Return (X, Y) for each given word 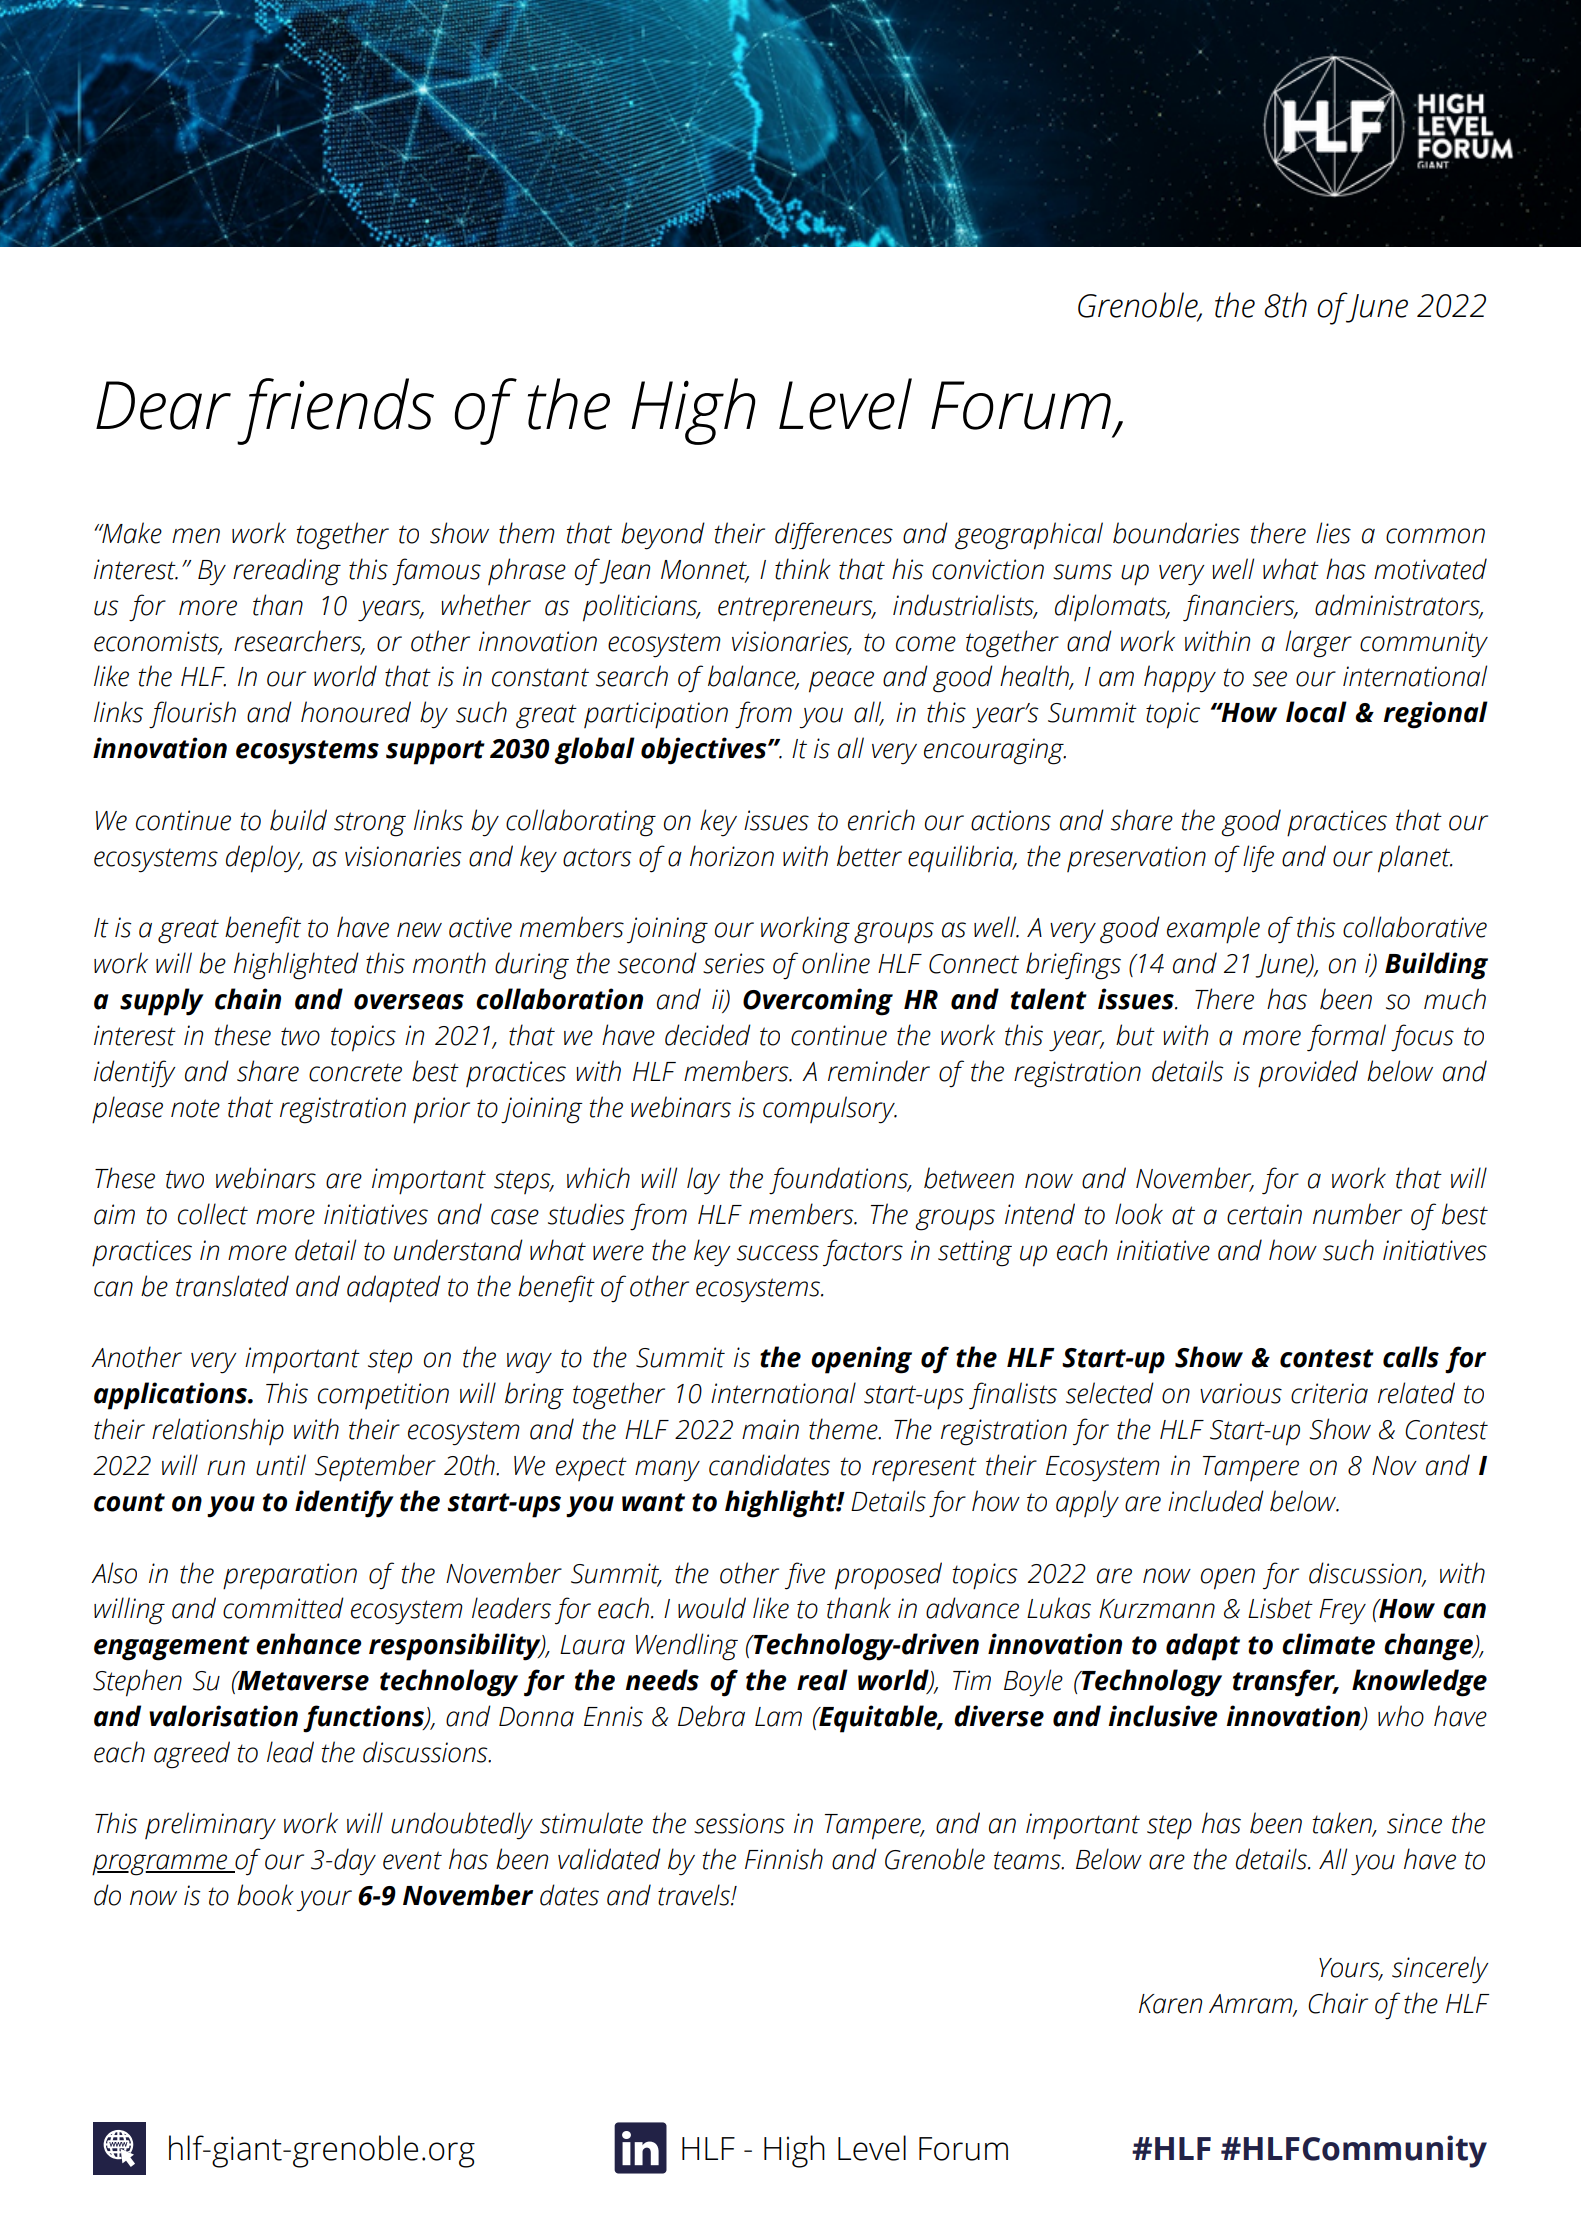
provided (1308, 1074)
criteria (1329, 1393)
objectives (705, 751)
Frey (1342, 1612)
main (770, 1429)
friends (335, 411)
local (1316, 712)
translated (232, 1286)
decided (708, 1035)
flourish (192, 714)
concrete (355, 1072)
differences (834, 536)
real (822, 1680)
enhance (309, 1644)
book (265, 1895)
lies (1333, 533)
